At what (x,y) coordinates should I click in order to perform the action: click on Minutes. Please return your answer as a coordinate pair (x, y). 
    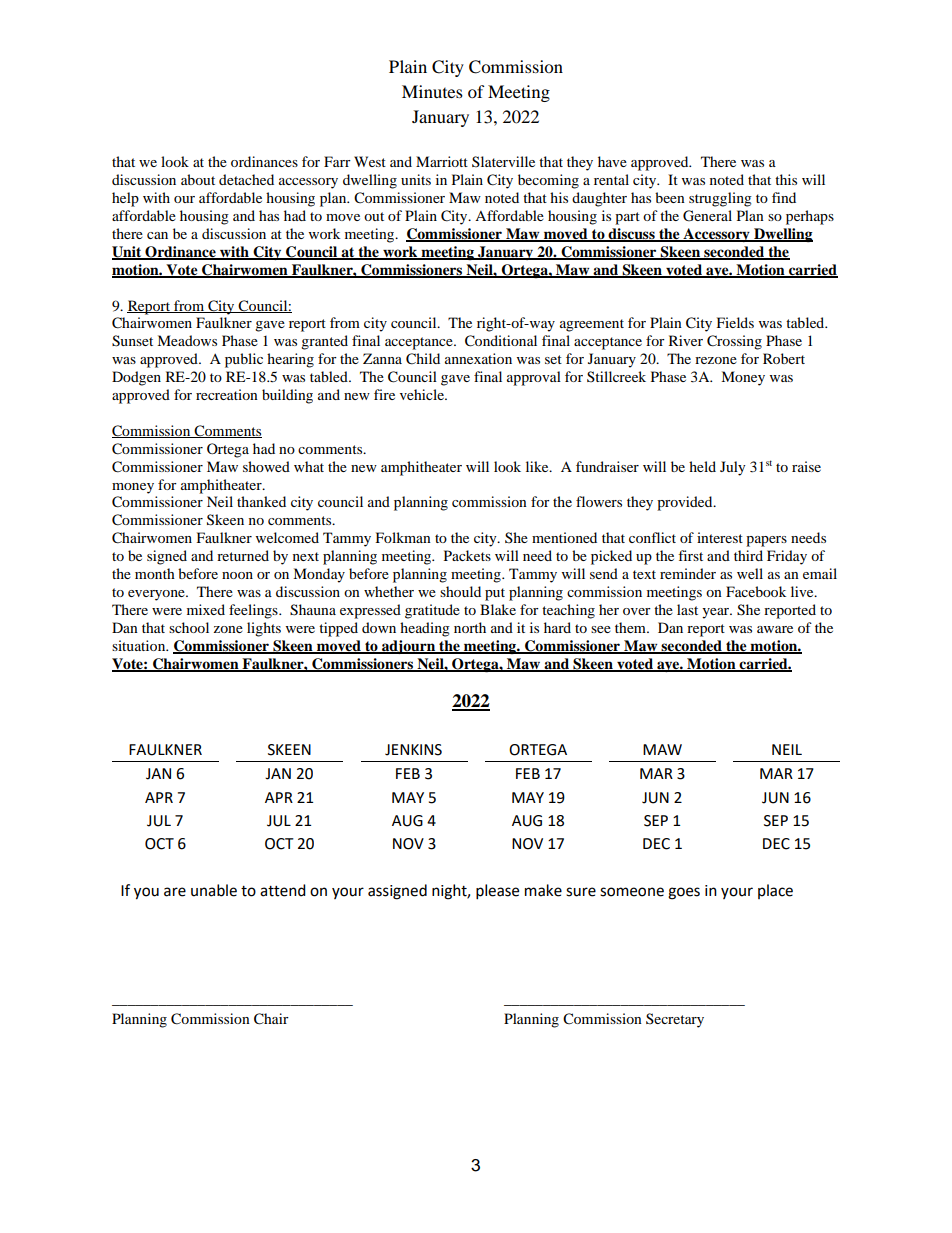
    Looking at the image, I should click on (432, 91).
